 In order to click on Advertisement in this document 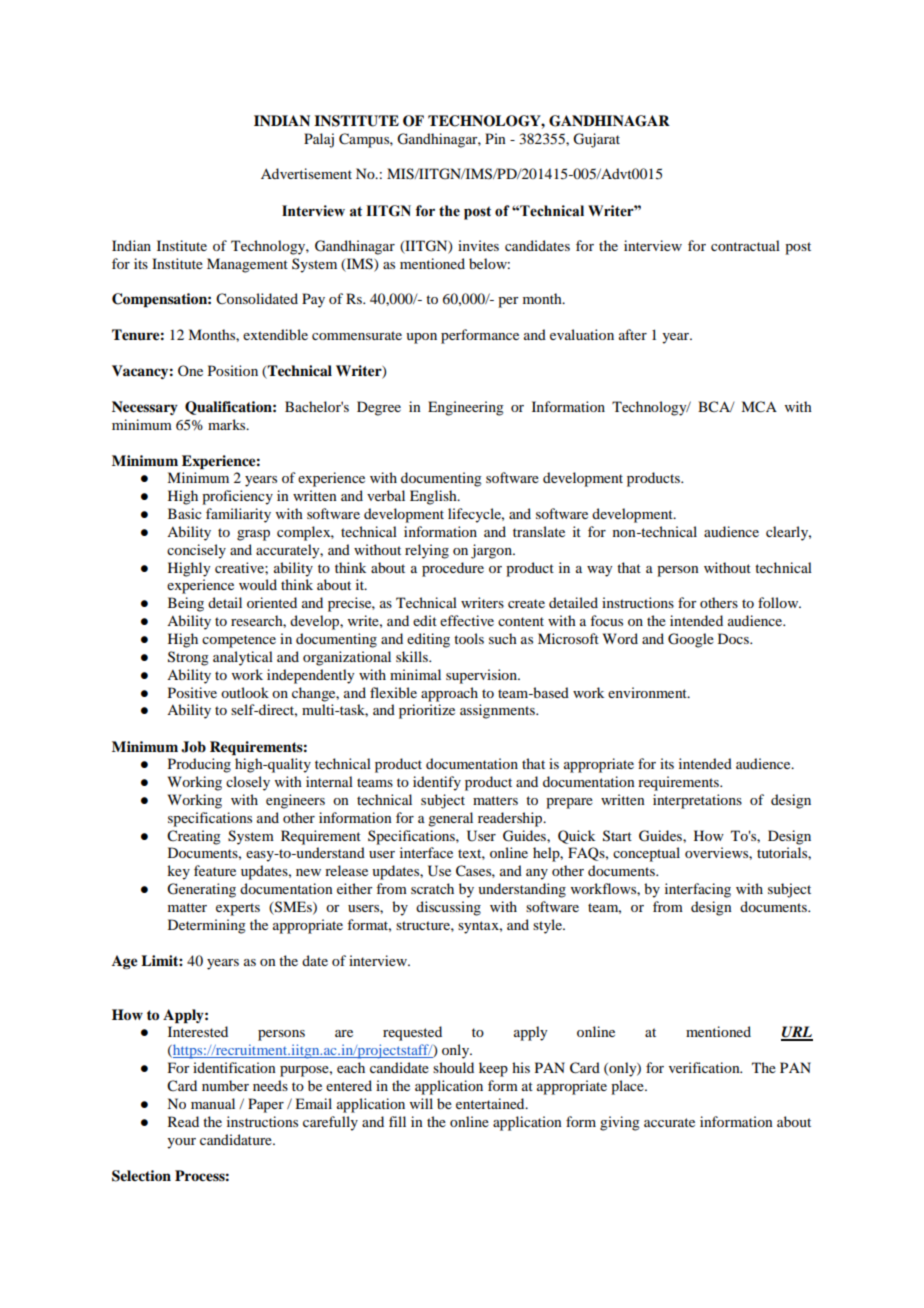, I will do `click(306, 173)`.
